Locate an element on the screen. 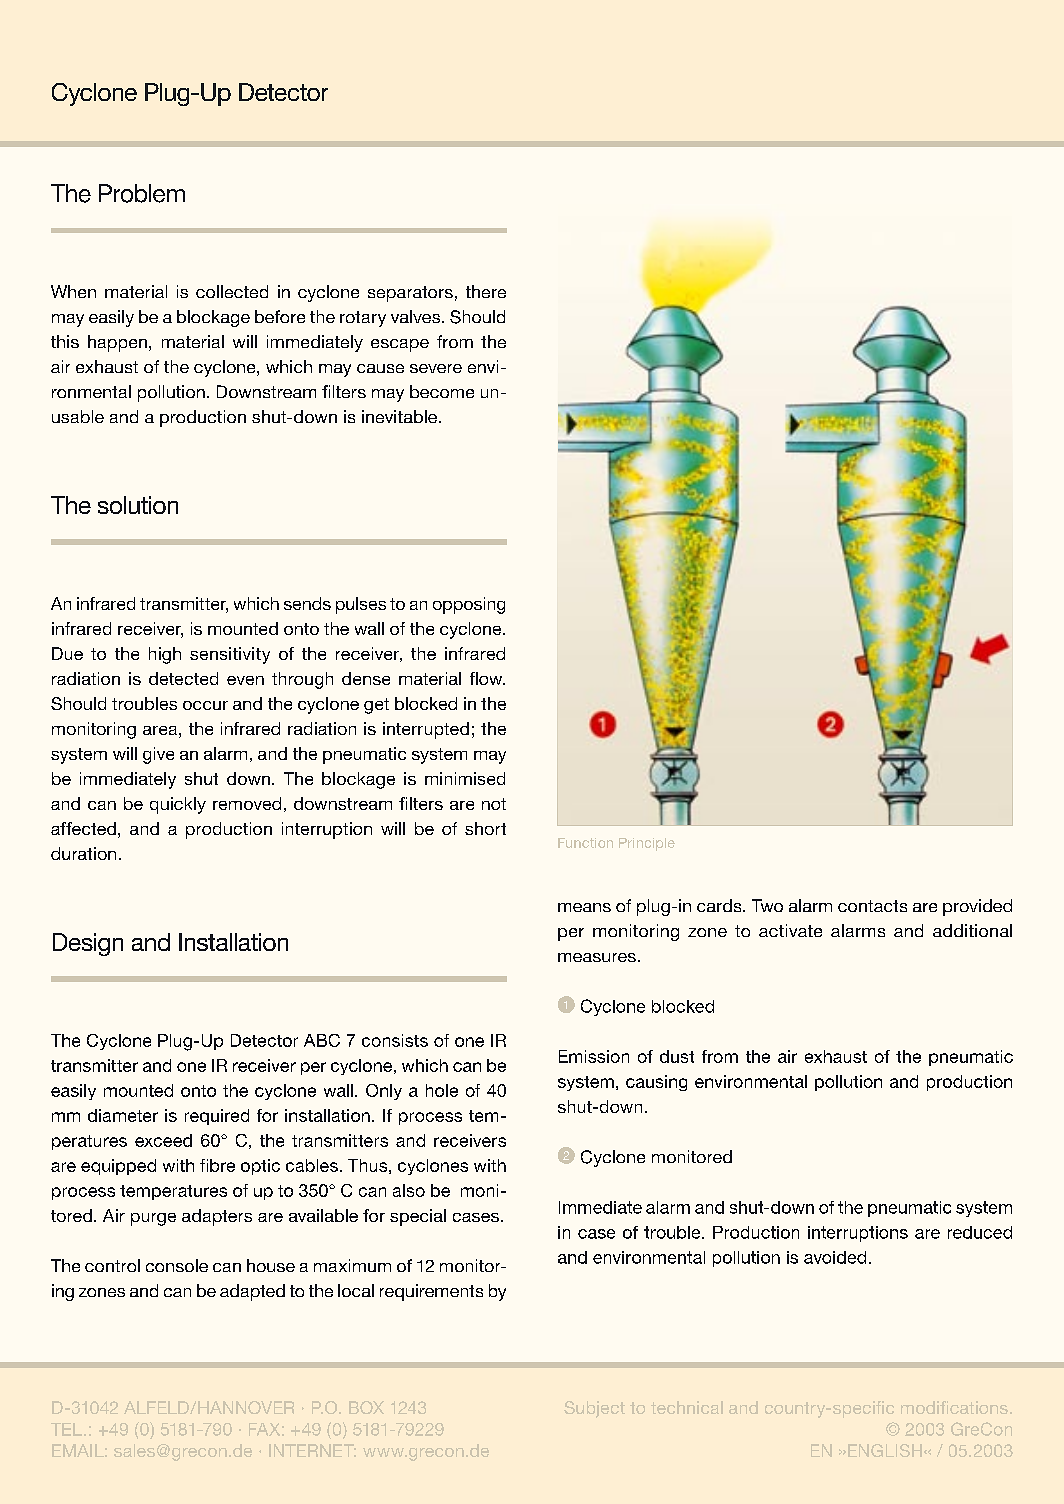  separators is located at coordinates (410, 294).
